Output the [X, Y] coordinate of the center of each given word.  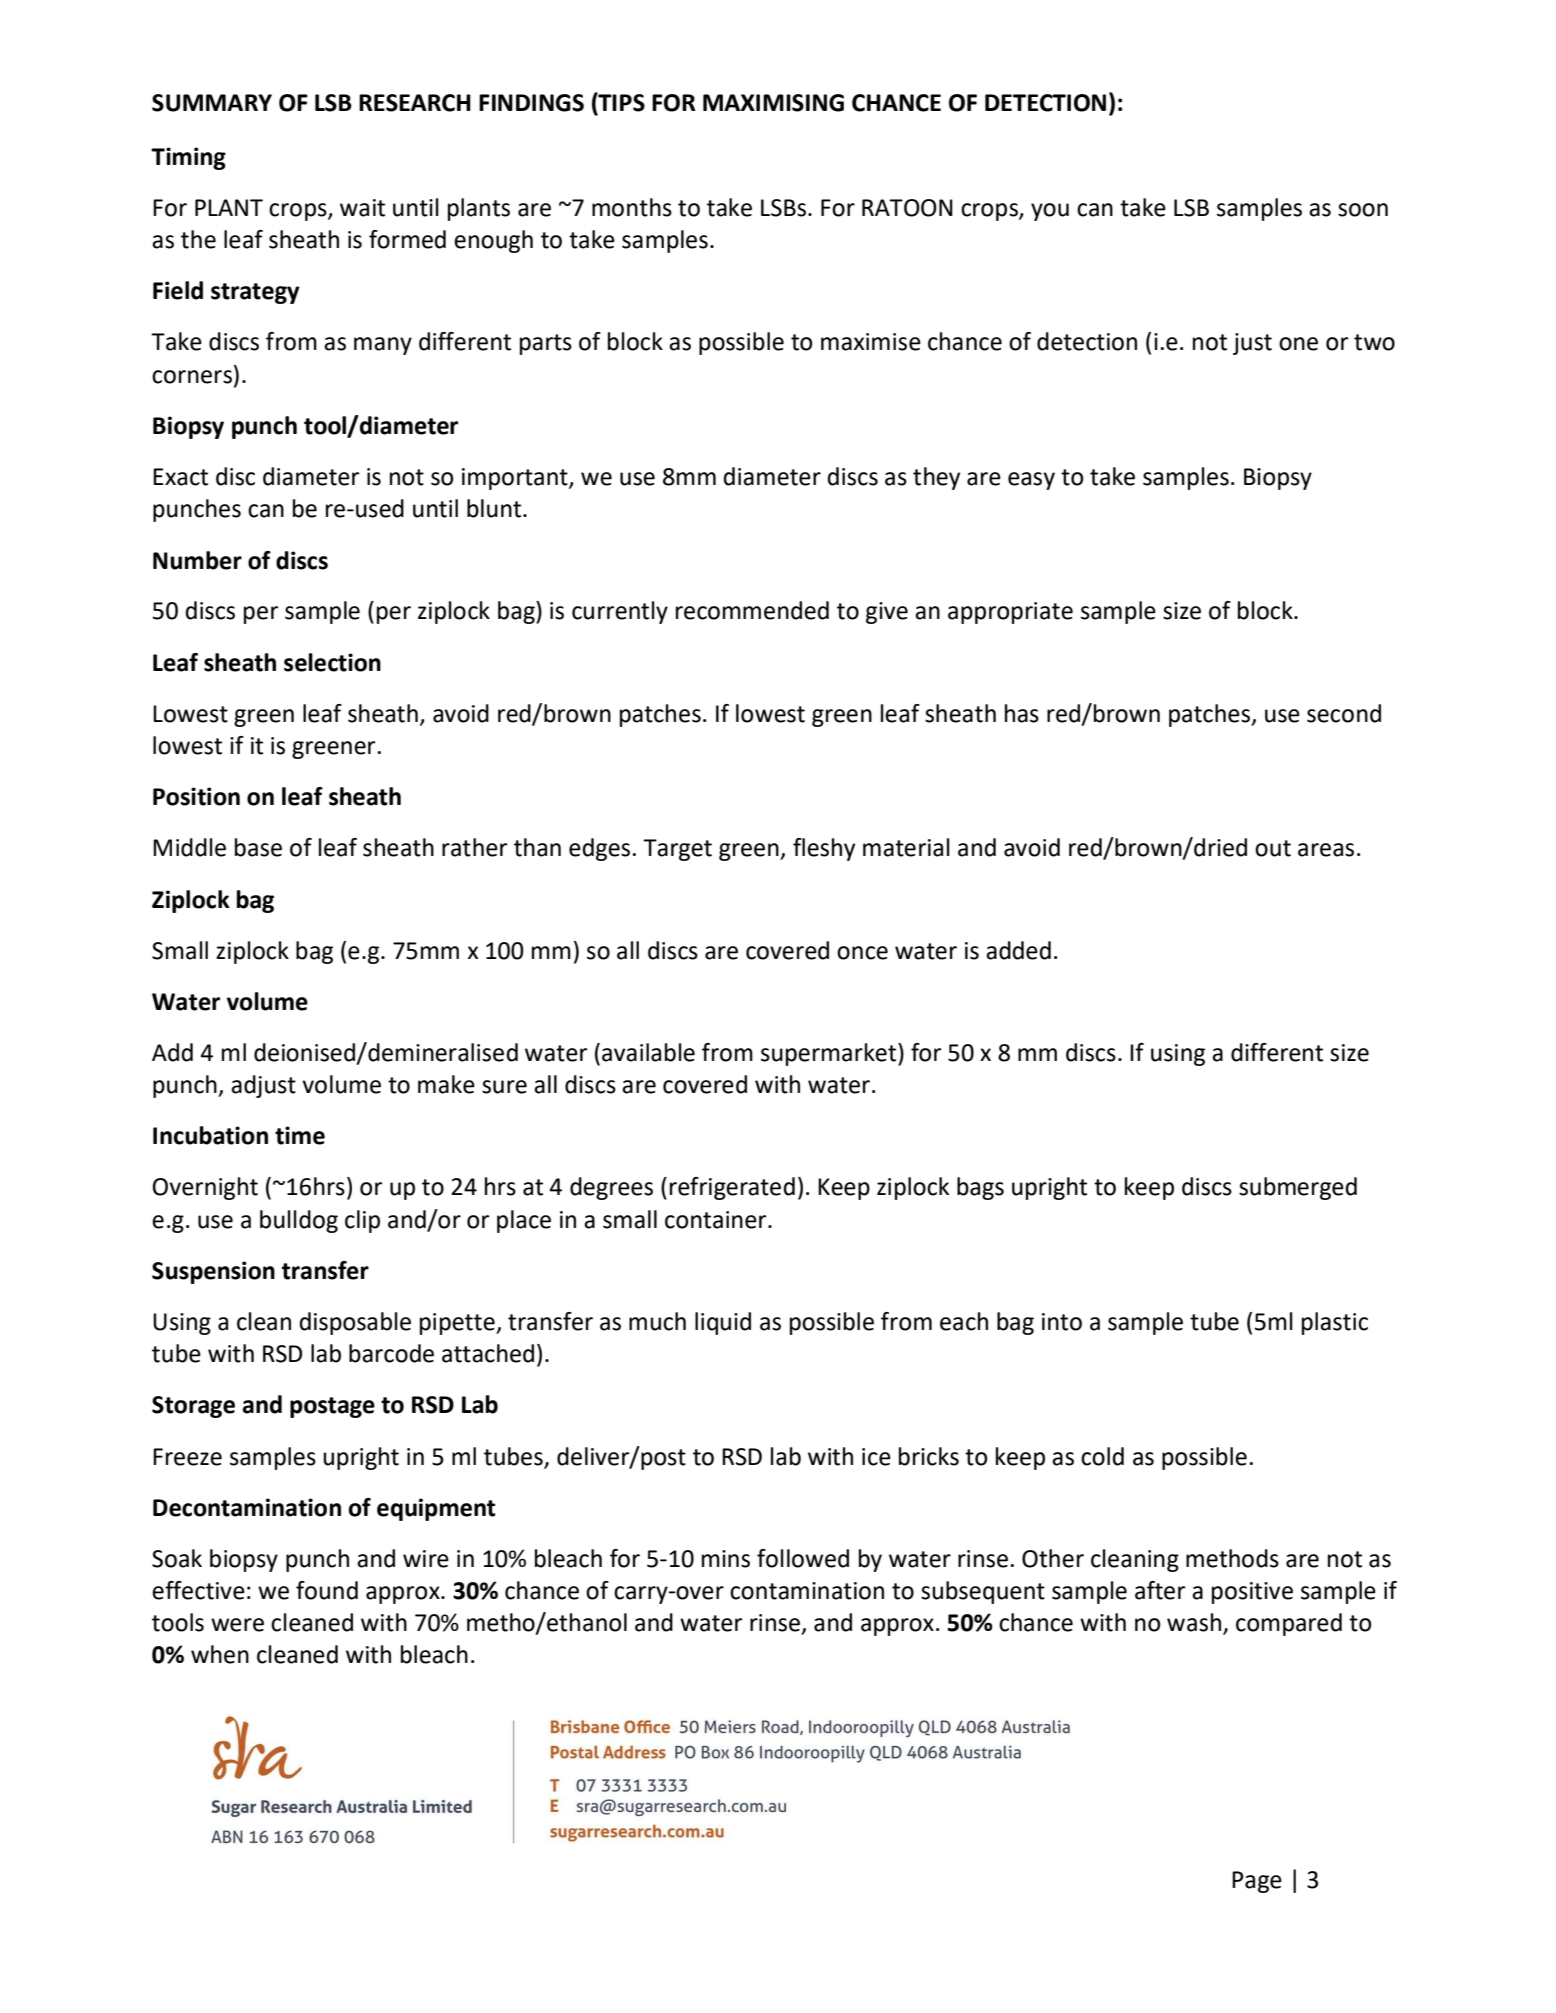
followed [803, 1558]
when [220, 1654]
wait [362, 208]
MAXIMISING [773, 103]
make [446, 1084]
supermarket [830, 1054]
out [1273, 848]
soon [1363, 210]
